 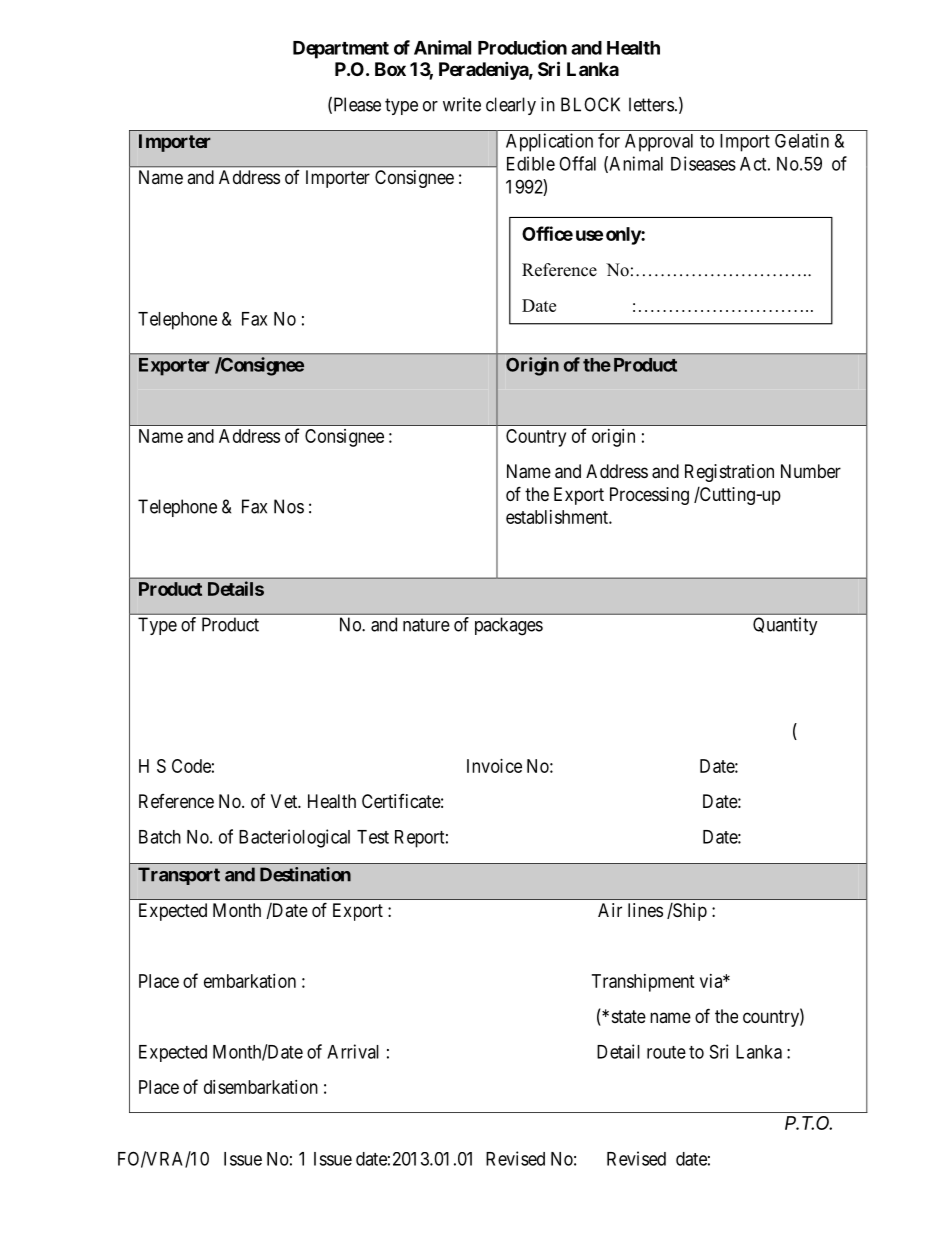 What do you see at coordinates (629, 1016) in the screenshot?
I see `state` at bounding box center [629, 1016].
